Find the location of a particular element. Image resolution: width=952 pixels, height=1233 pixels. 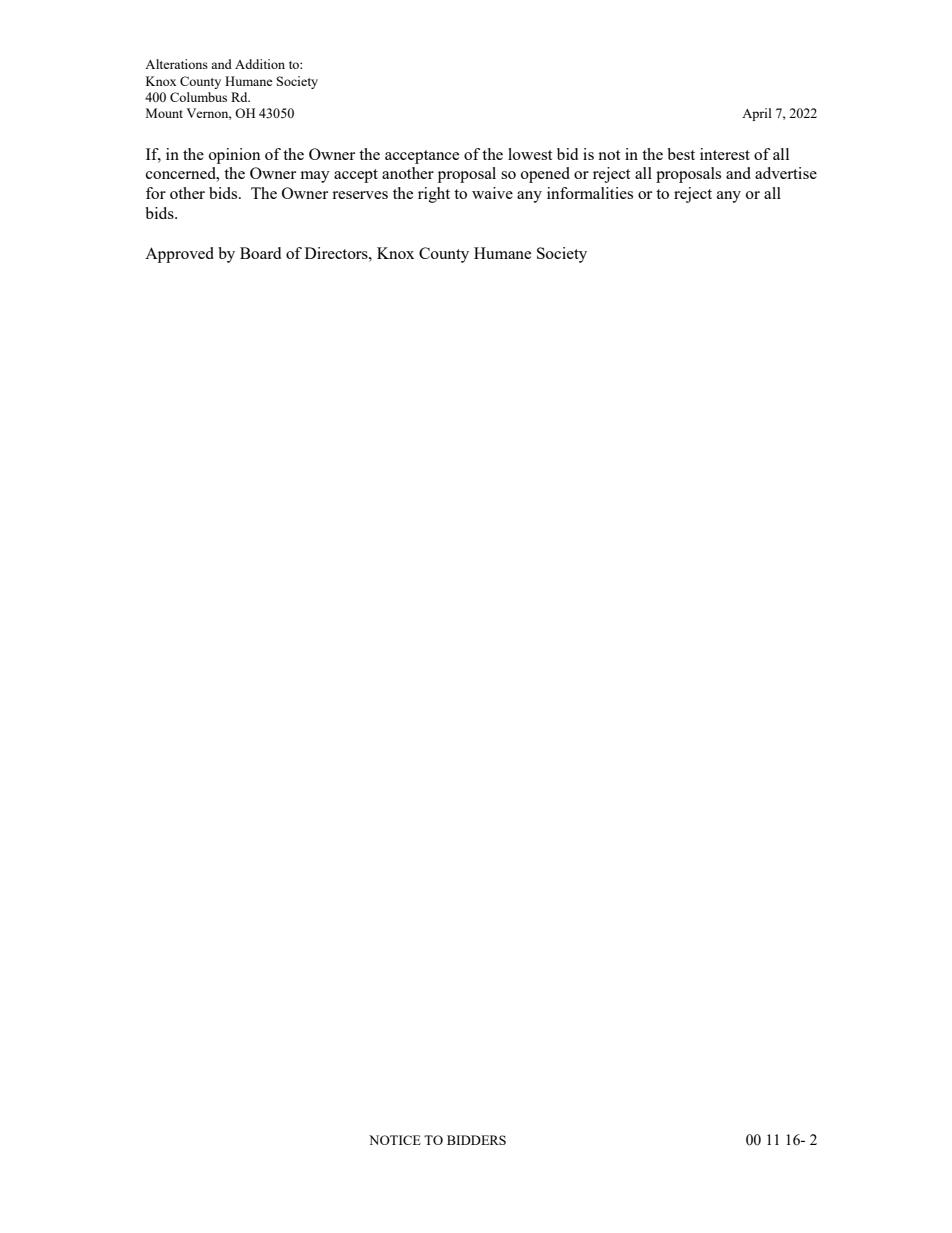

advertise is located at coordinates (786, 173).
